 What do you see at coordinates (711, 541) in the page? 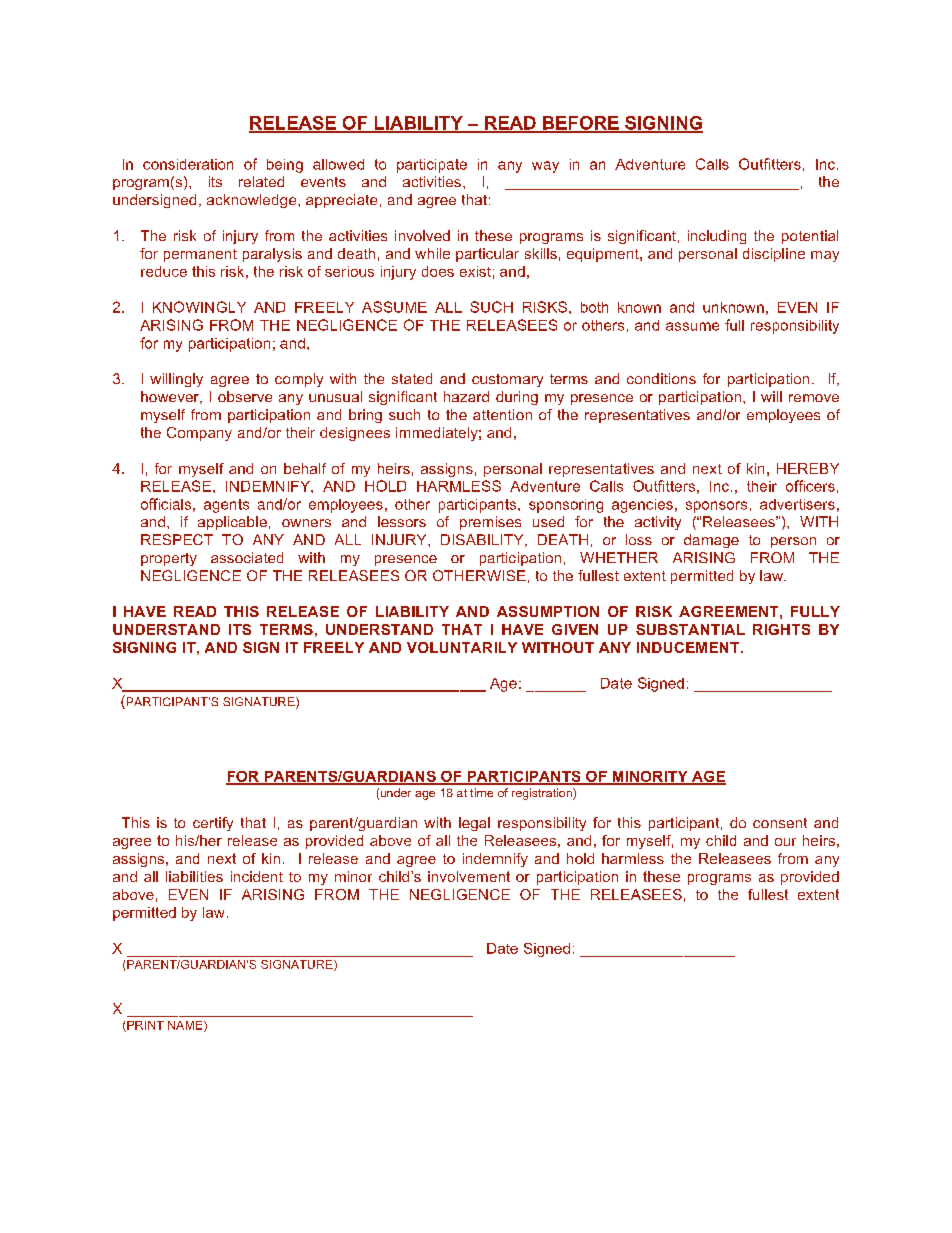
I see `damage` at bounding box center [711, 541].
